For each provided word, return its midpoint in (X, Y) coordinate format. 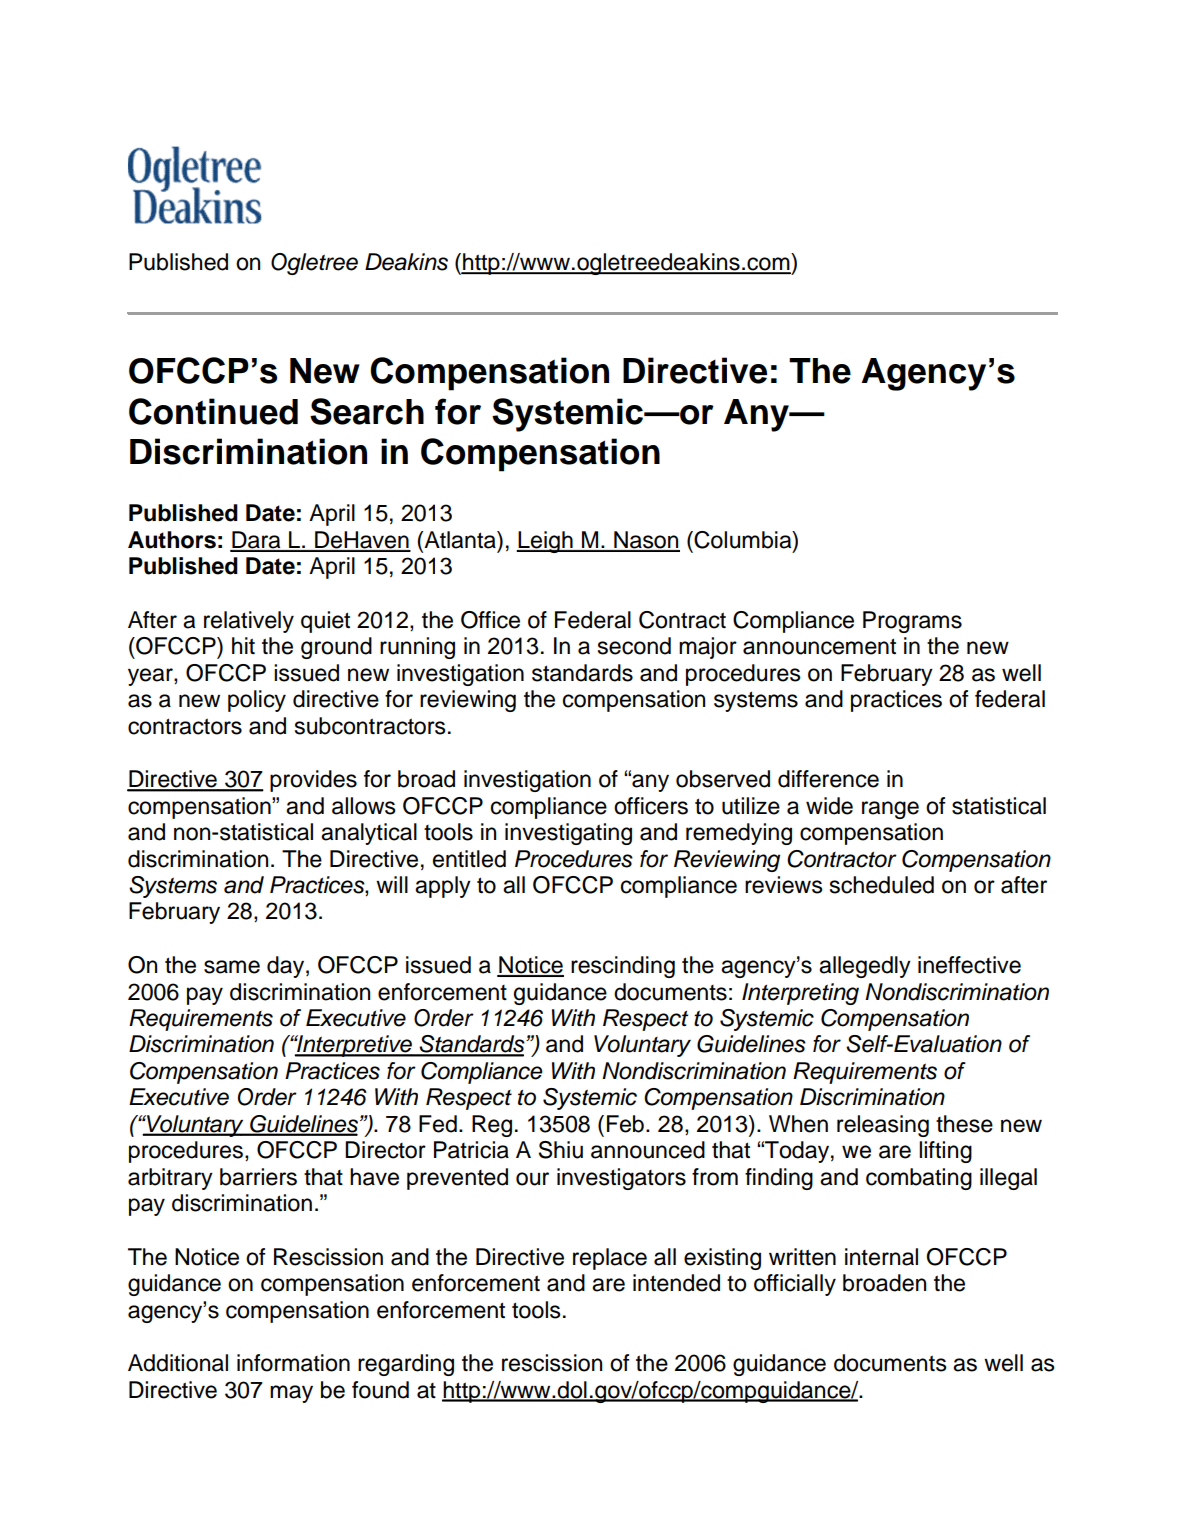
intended (676, 1283)
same (232, 967)
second (634, 646)
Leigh (546, 542)
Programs (912, 622)
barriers (258, 1177)
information (293, 1363)
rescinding (623, 967)
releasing (883, 1126)
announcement (819, 646)
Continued (213, 411)
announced (648, 1150)
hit (243, 645)
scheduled (882, 885)
